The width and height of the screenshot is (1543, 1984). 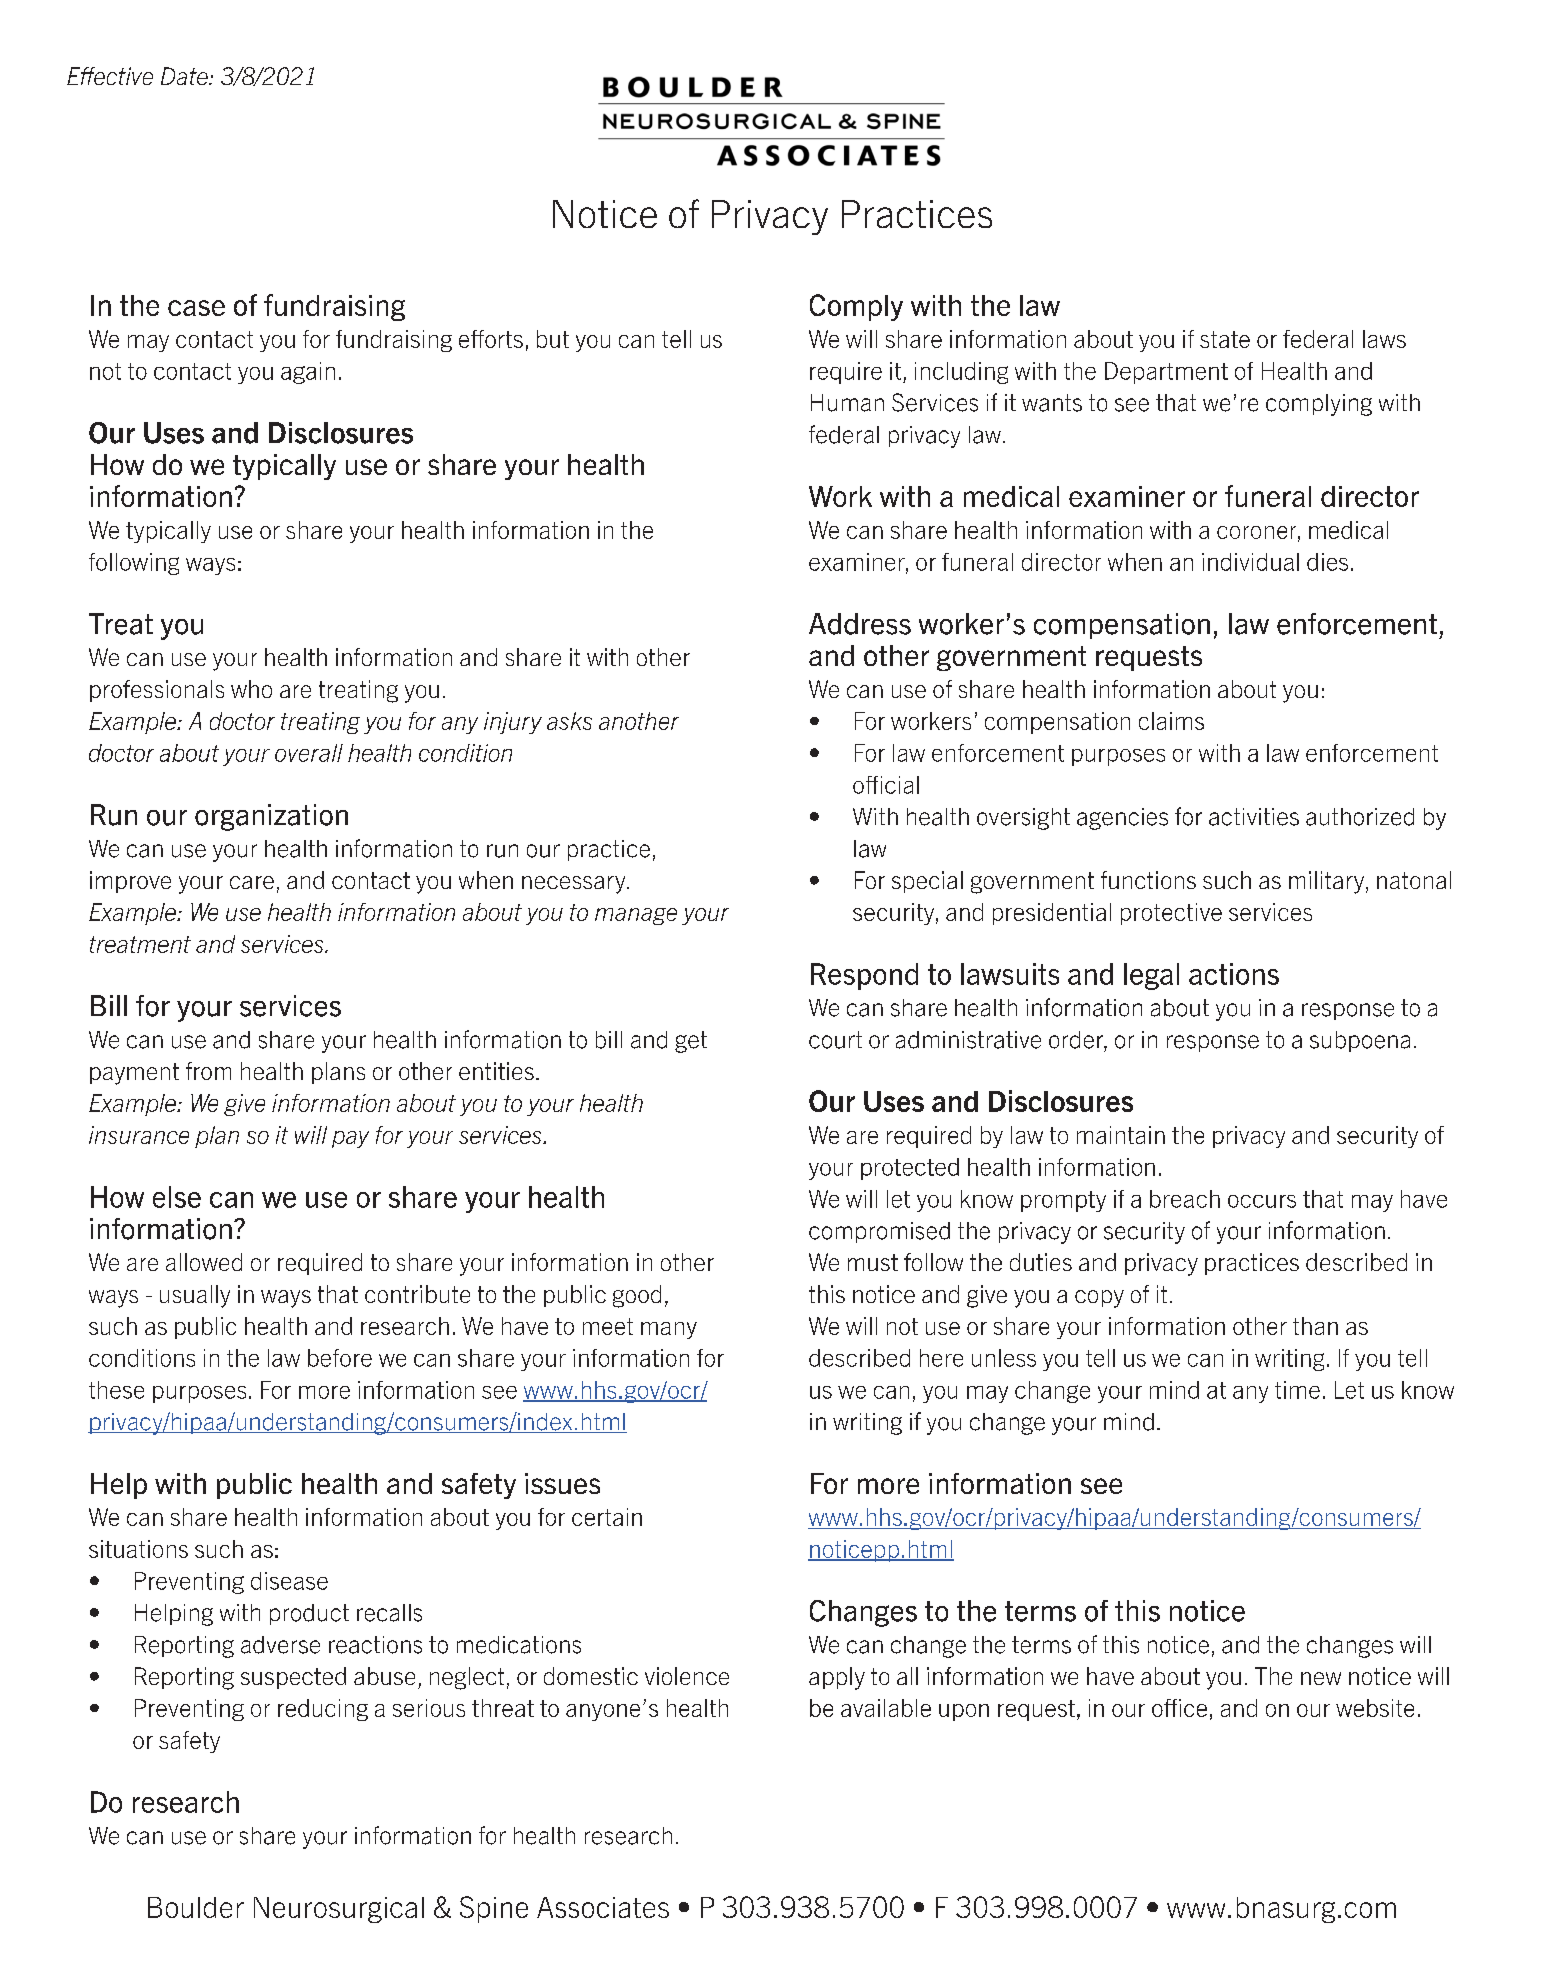 I want to click on Date, so click(x=185, y=76).
